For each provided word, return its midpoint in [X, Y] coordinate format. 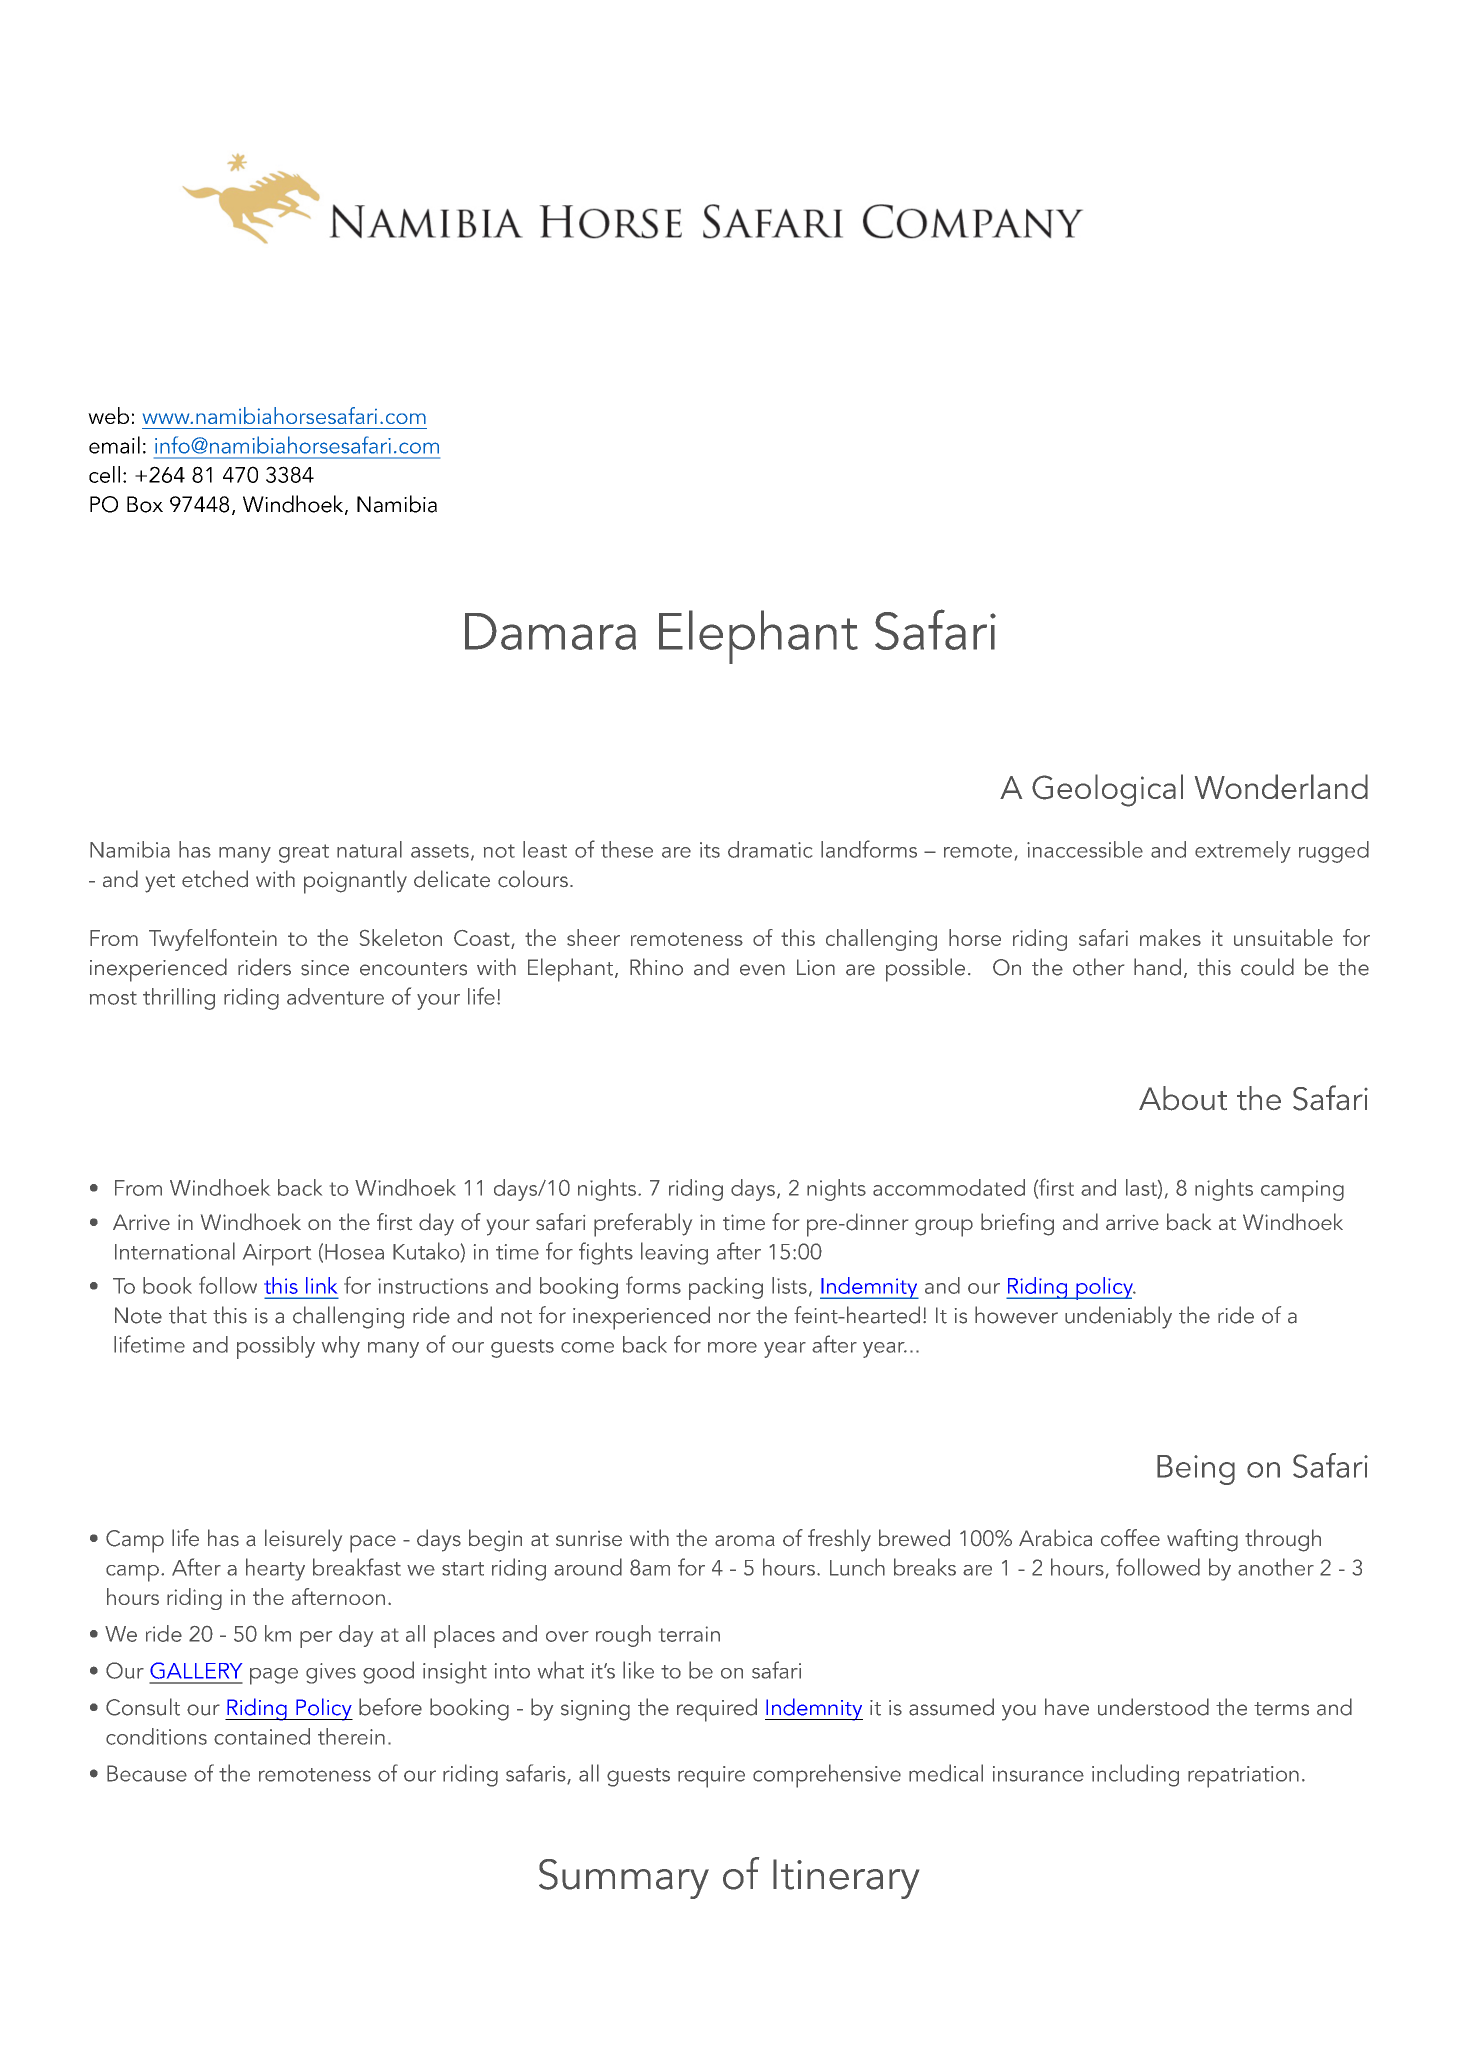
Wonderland [1281, 786]
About [1183, 1098]
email [114, 445]
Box [145, 504]
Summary [624, 1879]
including [1135, 1775]
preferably [643, 1225]
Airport [277, 1255]
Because [147, 1773]
